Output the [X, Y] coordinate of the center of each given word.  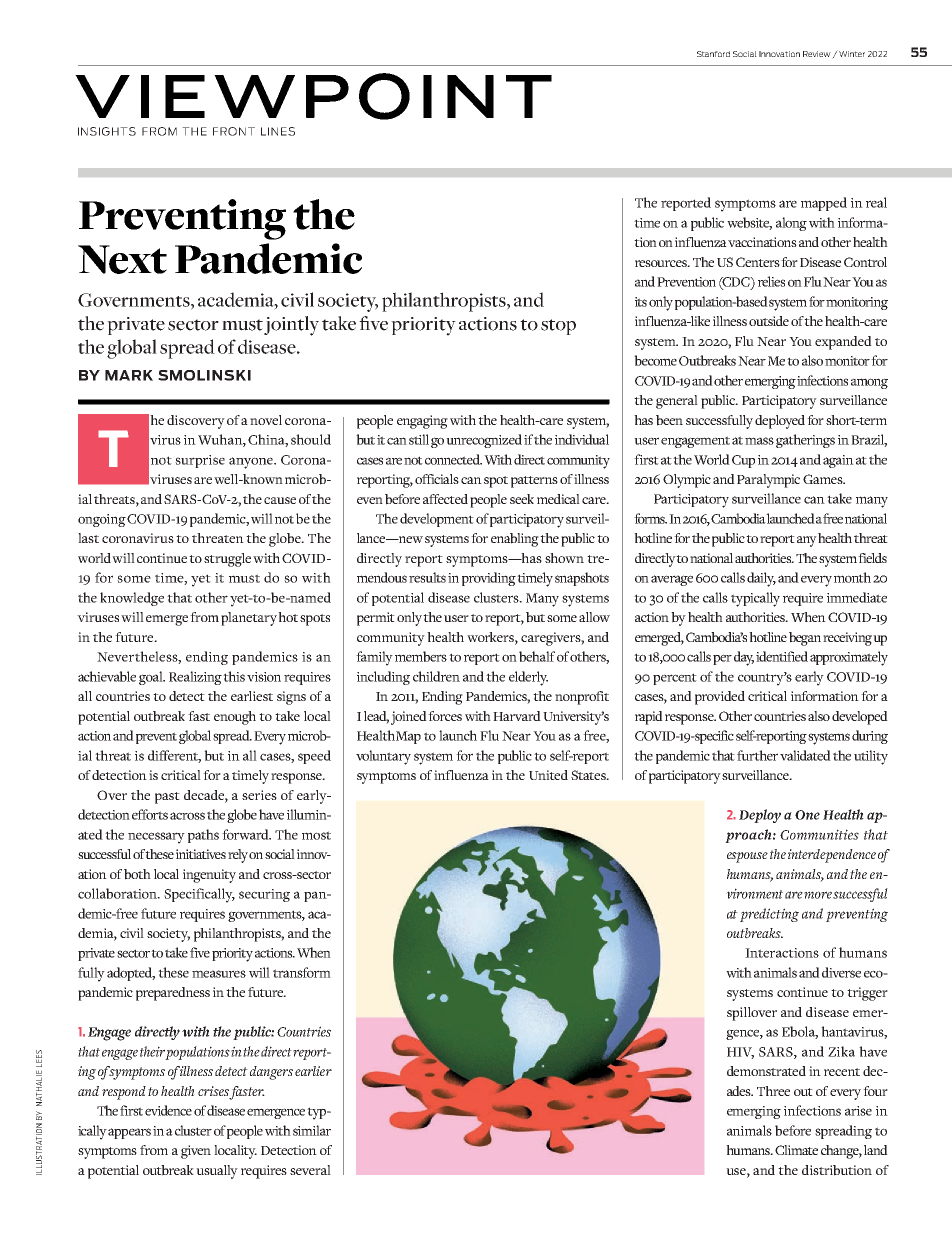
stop [558, 327]
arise [858, 1111]
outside [769, 321]
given [196, 1152]
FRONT [234, 131]
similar [312, 1130]
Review [818, 55]
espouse [747, 857]
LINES [278, 131]
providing [489, 579]
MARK [129, 375]
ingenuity [209, 876]
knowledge [132, 599]
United [548, 775]
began [805, 639]
